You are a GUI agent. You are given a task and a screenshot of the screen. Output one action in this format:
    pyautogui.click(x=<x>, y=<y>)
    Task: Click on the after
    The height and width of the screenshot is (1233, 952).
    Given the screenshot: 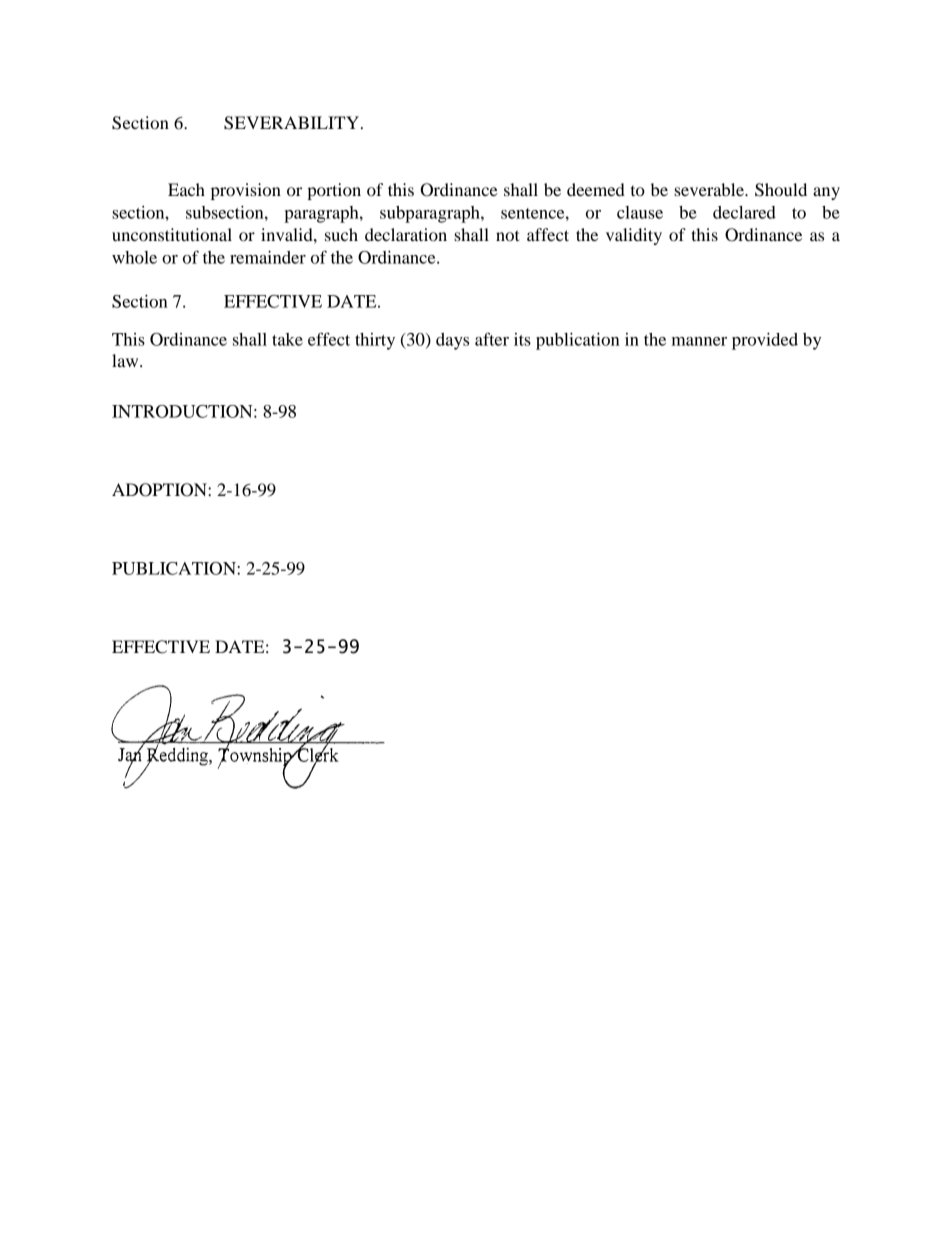 What is the action you would take?
    pyautogui.click(x=492, y=339)
